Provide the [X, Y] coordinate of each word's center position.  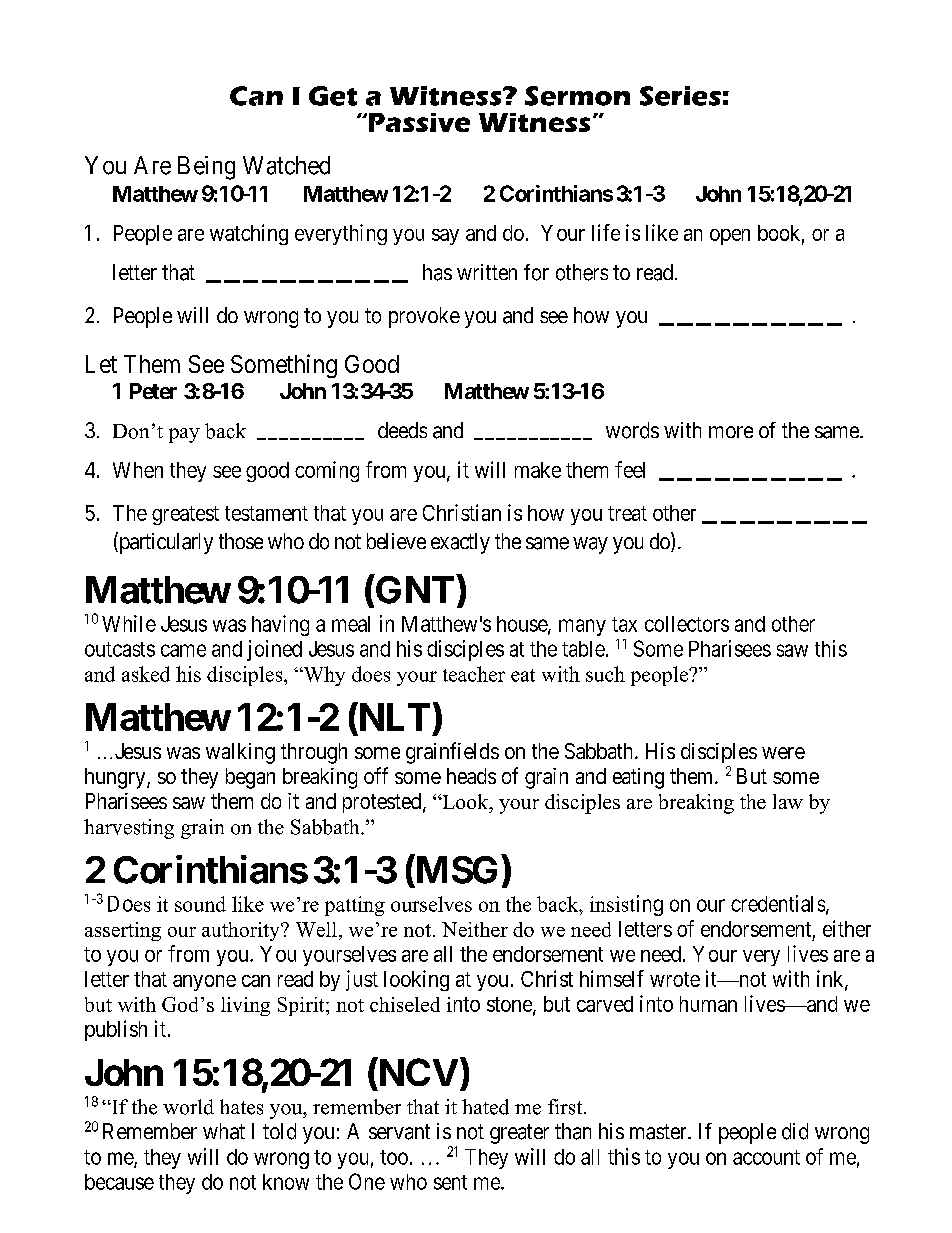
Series [680, 96]
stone [510, 1005]
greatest [185, 515]
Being [206, 168]
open [730, 237]
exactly [460, 543]
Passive [418, 122]
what [224, 1131]
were [783, 753]
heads [471, 776]
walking [240, 753]
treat [627, 513]
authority [242, 931]
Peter [153, 391]
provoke [424, 317]
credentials [778, 903]
